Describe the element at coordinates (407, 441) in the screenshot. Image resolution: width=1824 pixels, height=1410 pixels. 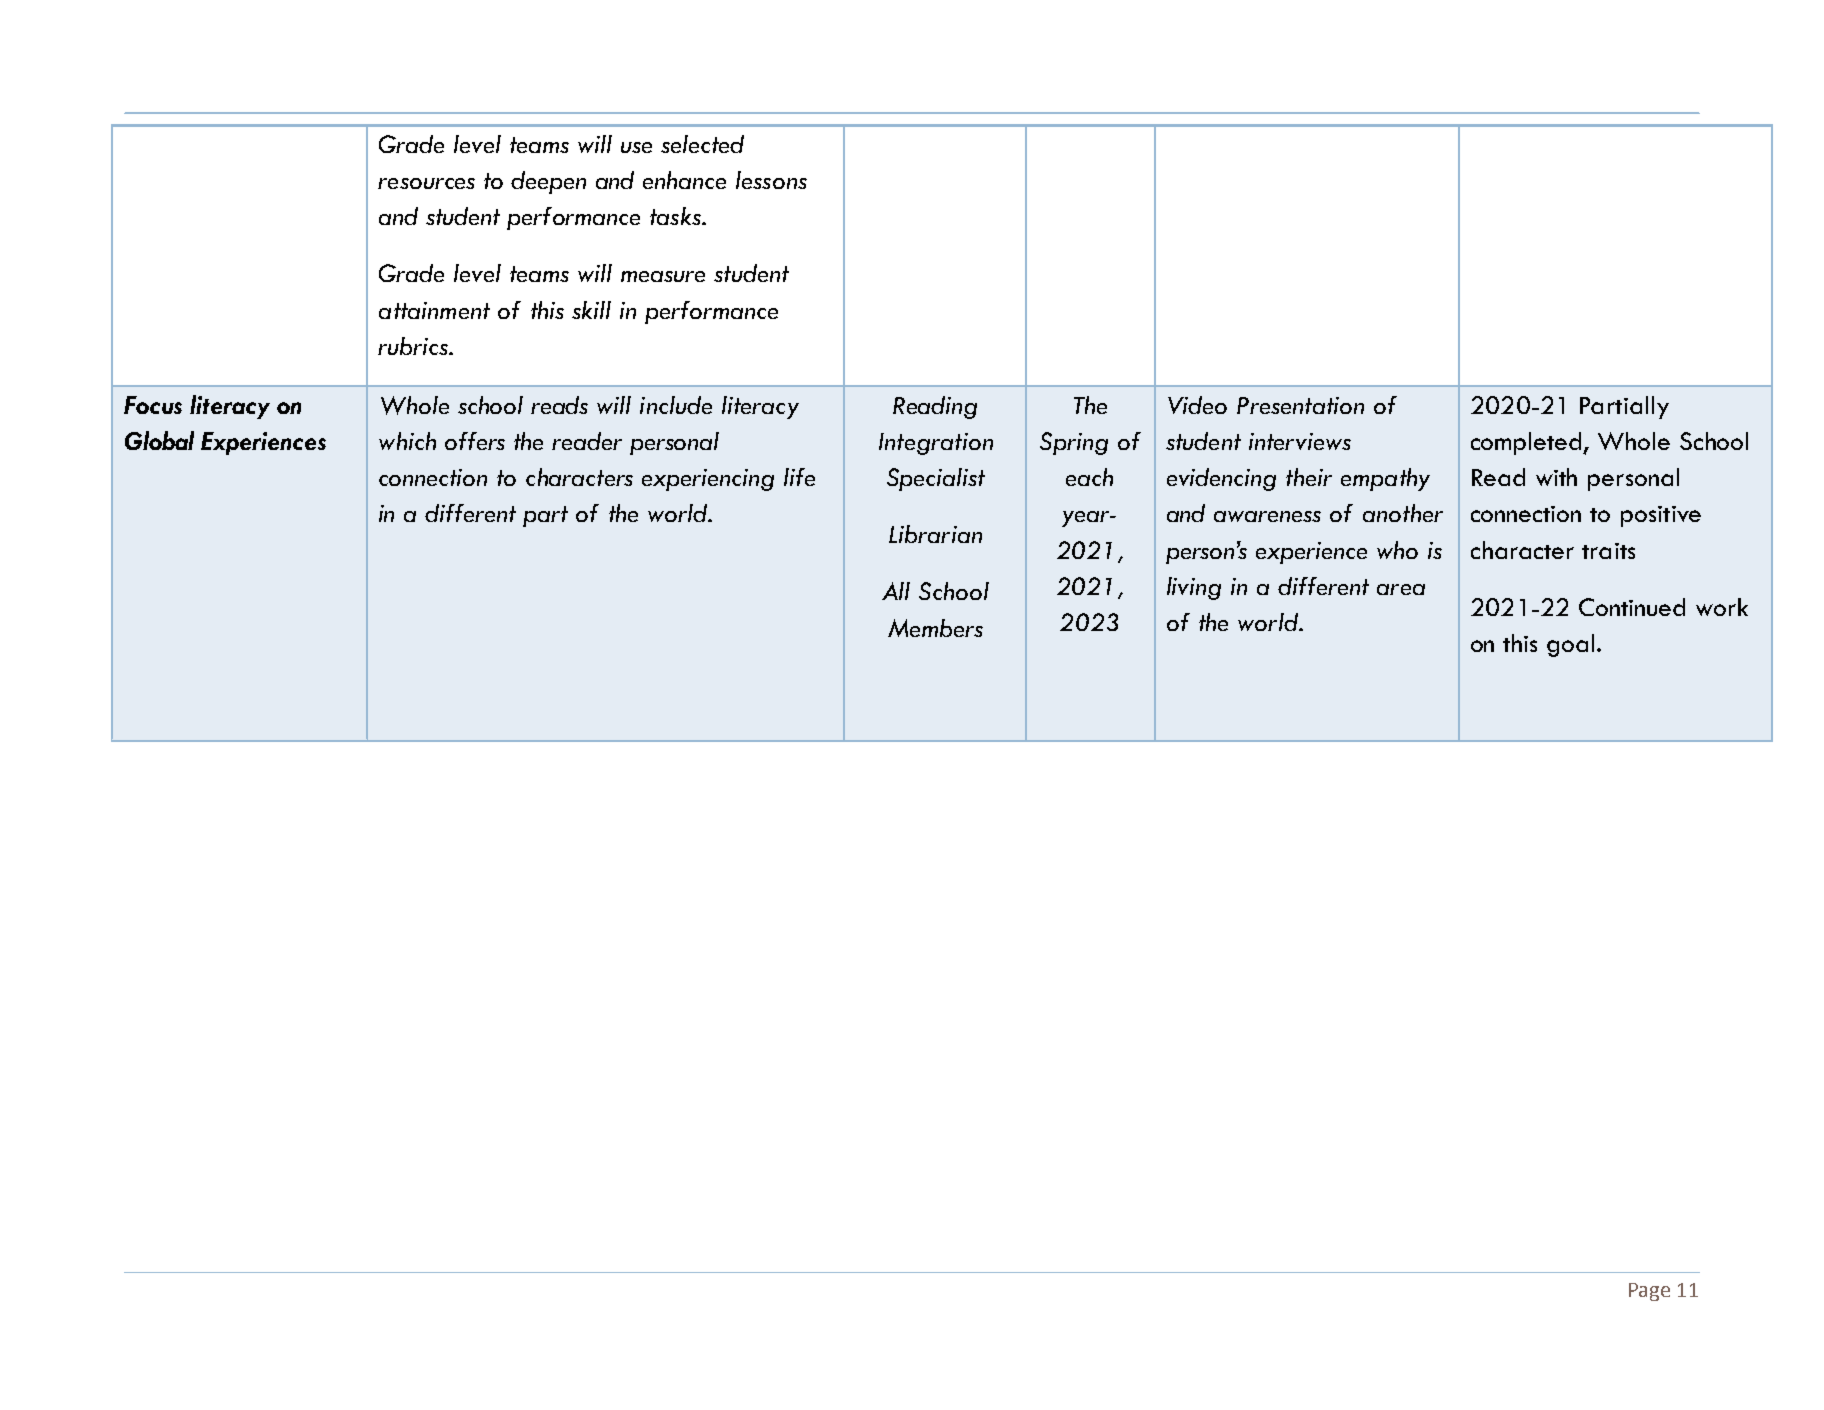
I see `which` at that location.
